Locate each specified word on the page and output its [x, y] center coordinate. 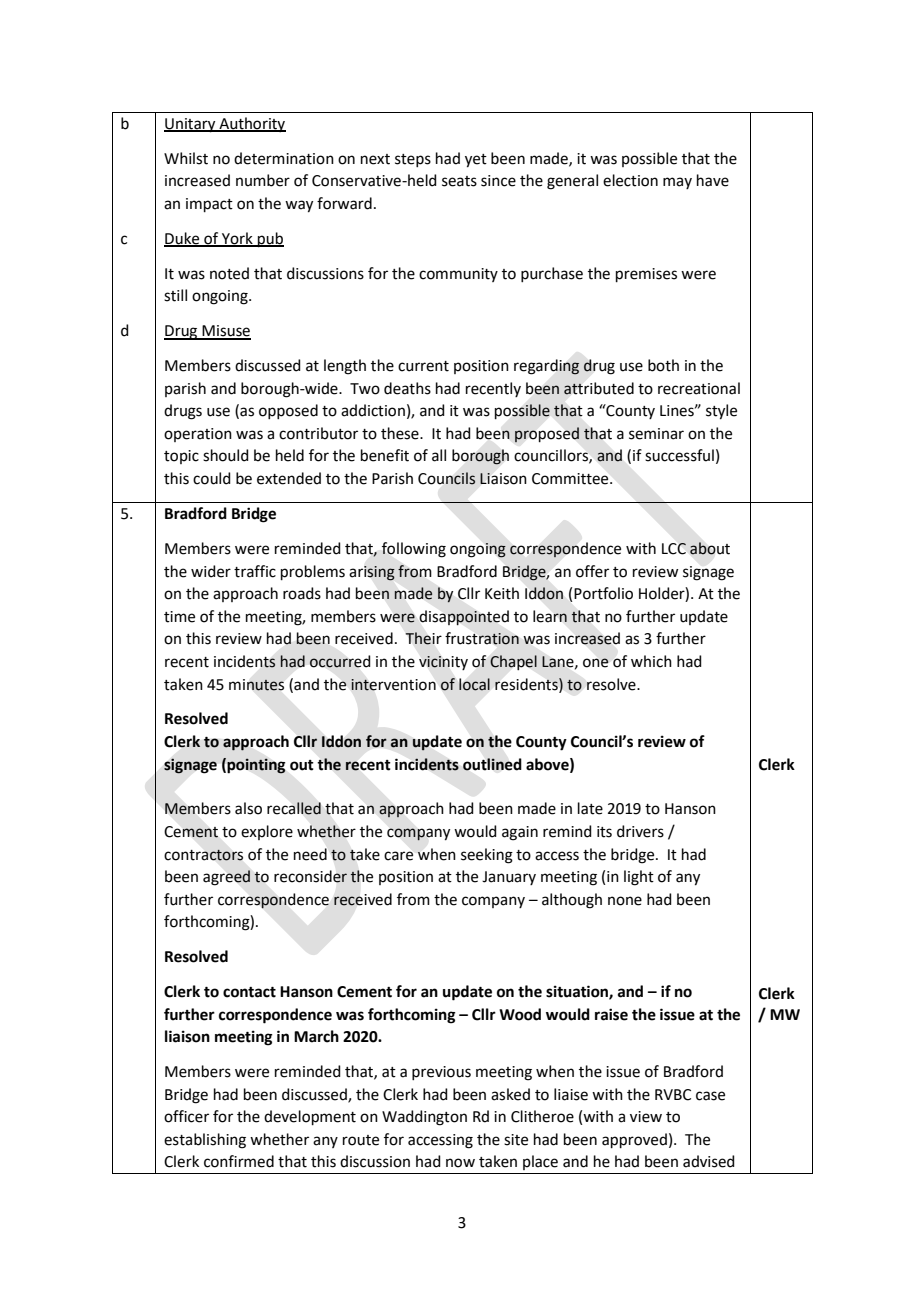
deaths [407, 388]
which [651, 661]
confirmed [239, 1161]
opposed [288, 411]
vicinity [443, 663]
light [639, 878]
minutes [256, 685]
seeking [487, 856]
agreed [226, 878]
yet [476, 161]
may [677, 183]
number [263, 180]
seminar [656, 434]
